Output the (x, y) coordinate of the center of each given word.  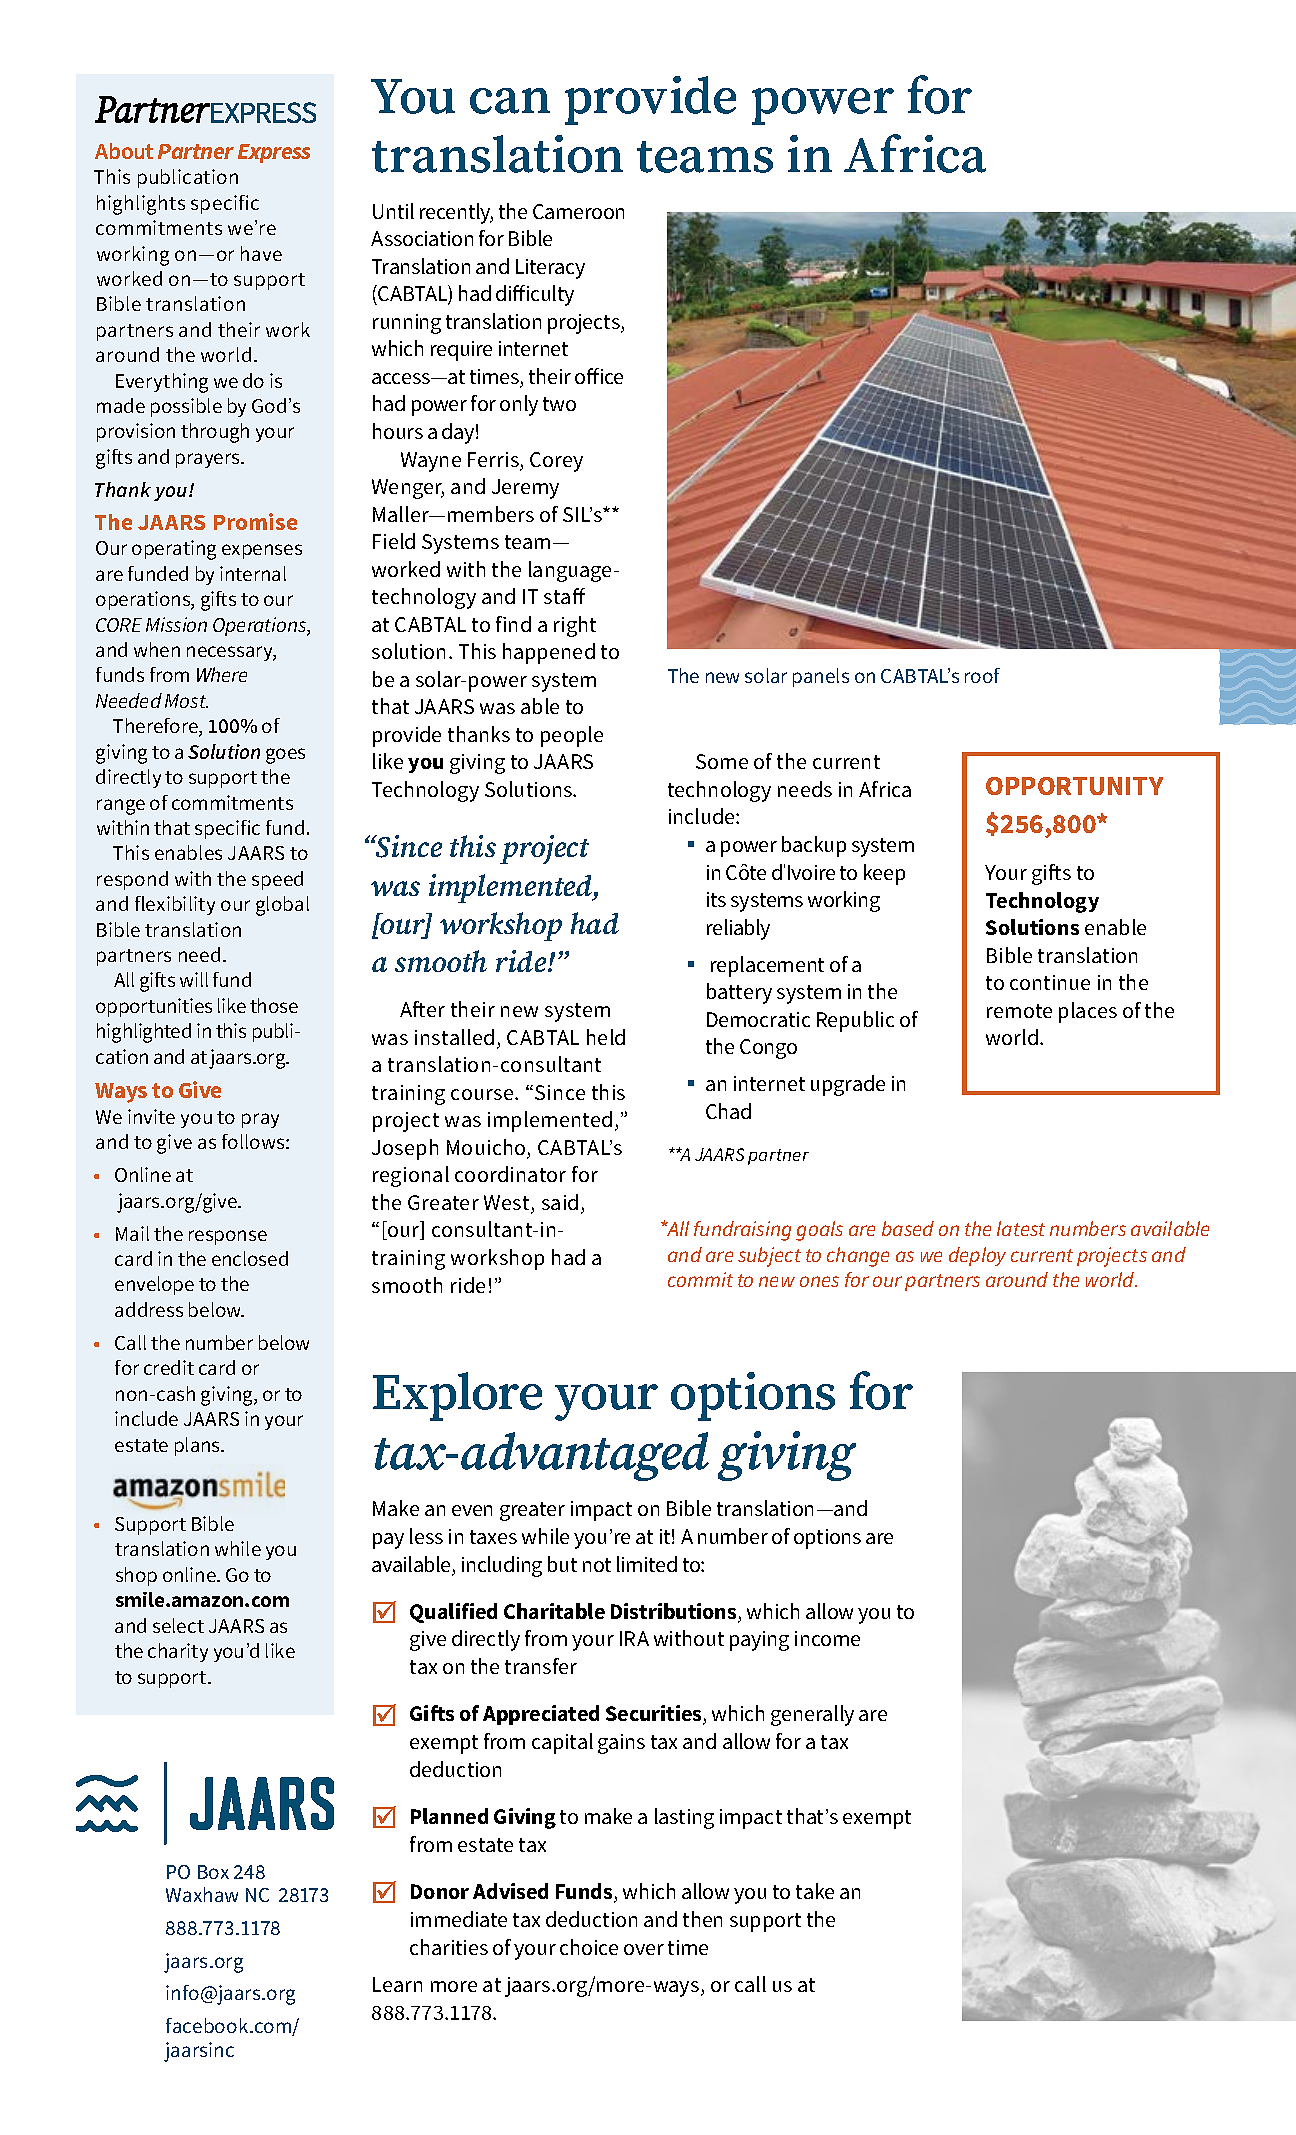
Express (274, 153)
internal (253, 573)
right (575, 626)
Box (213, 1872)
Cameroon (578, 211)
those (274, 1005)
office (599, 376)
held (606, 1037)
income (827, 1638)
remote (1019, 1011)
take (815, 1891)
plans (199, 1446)
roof (982, 675)
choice (589, 1947)
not (597, 1565)
